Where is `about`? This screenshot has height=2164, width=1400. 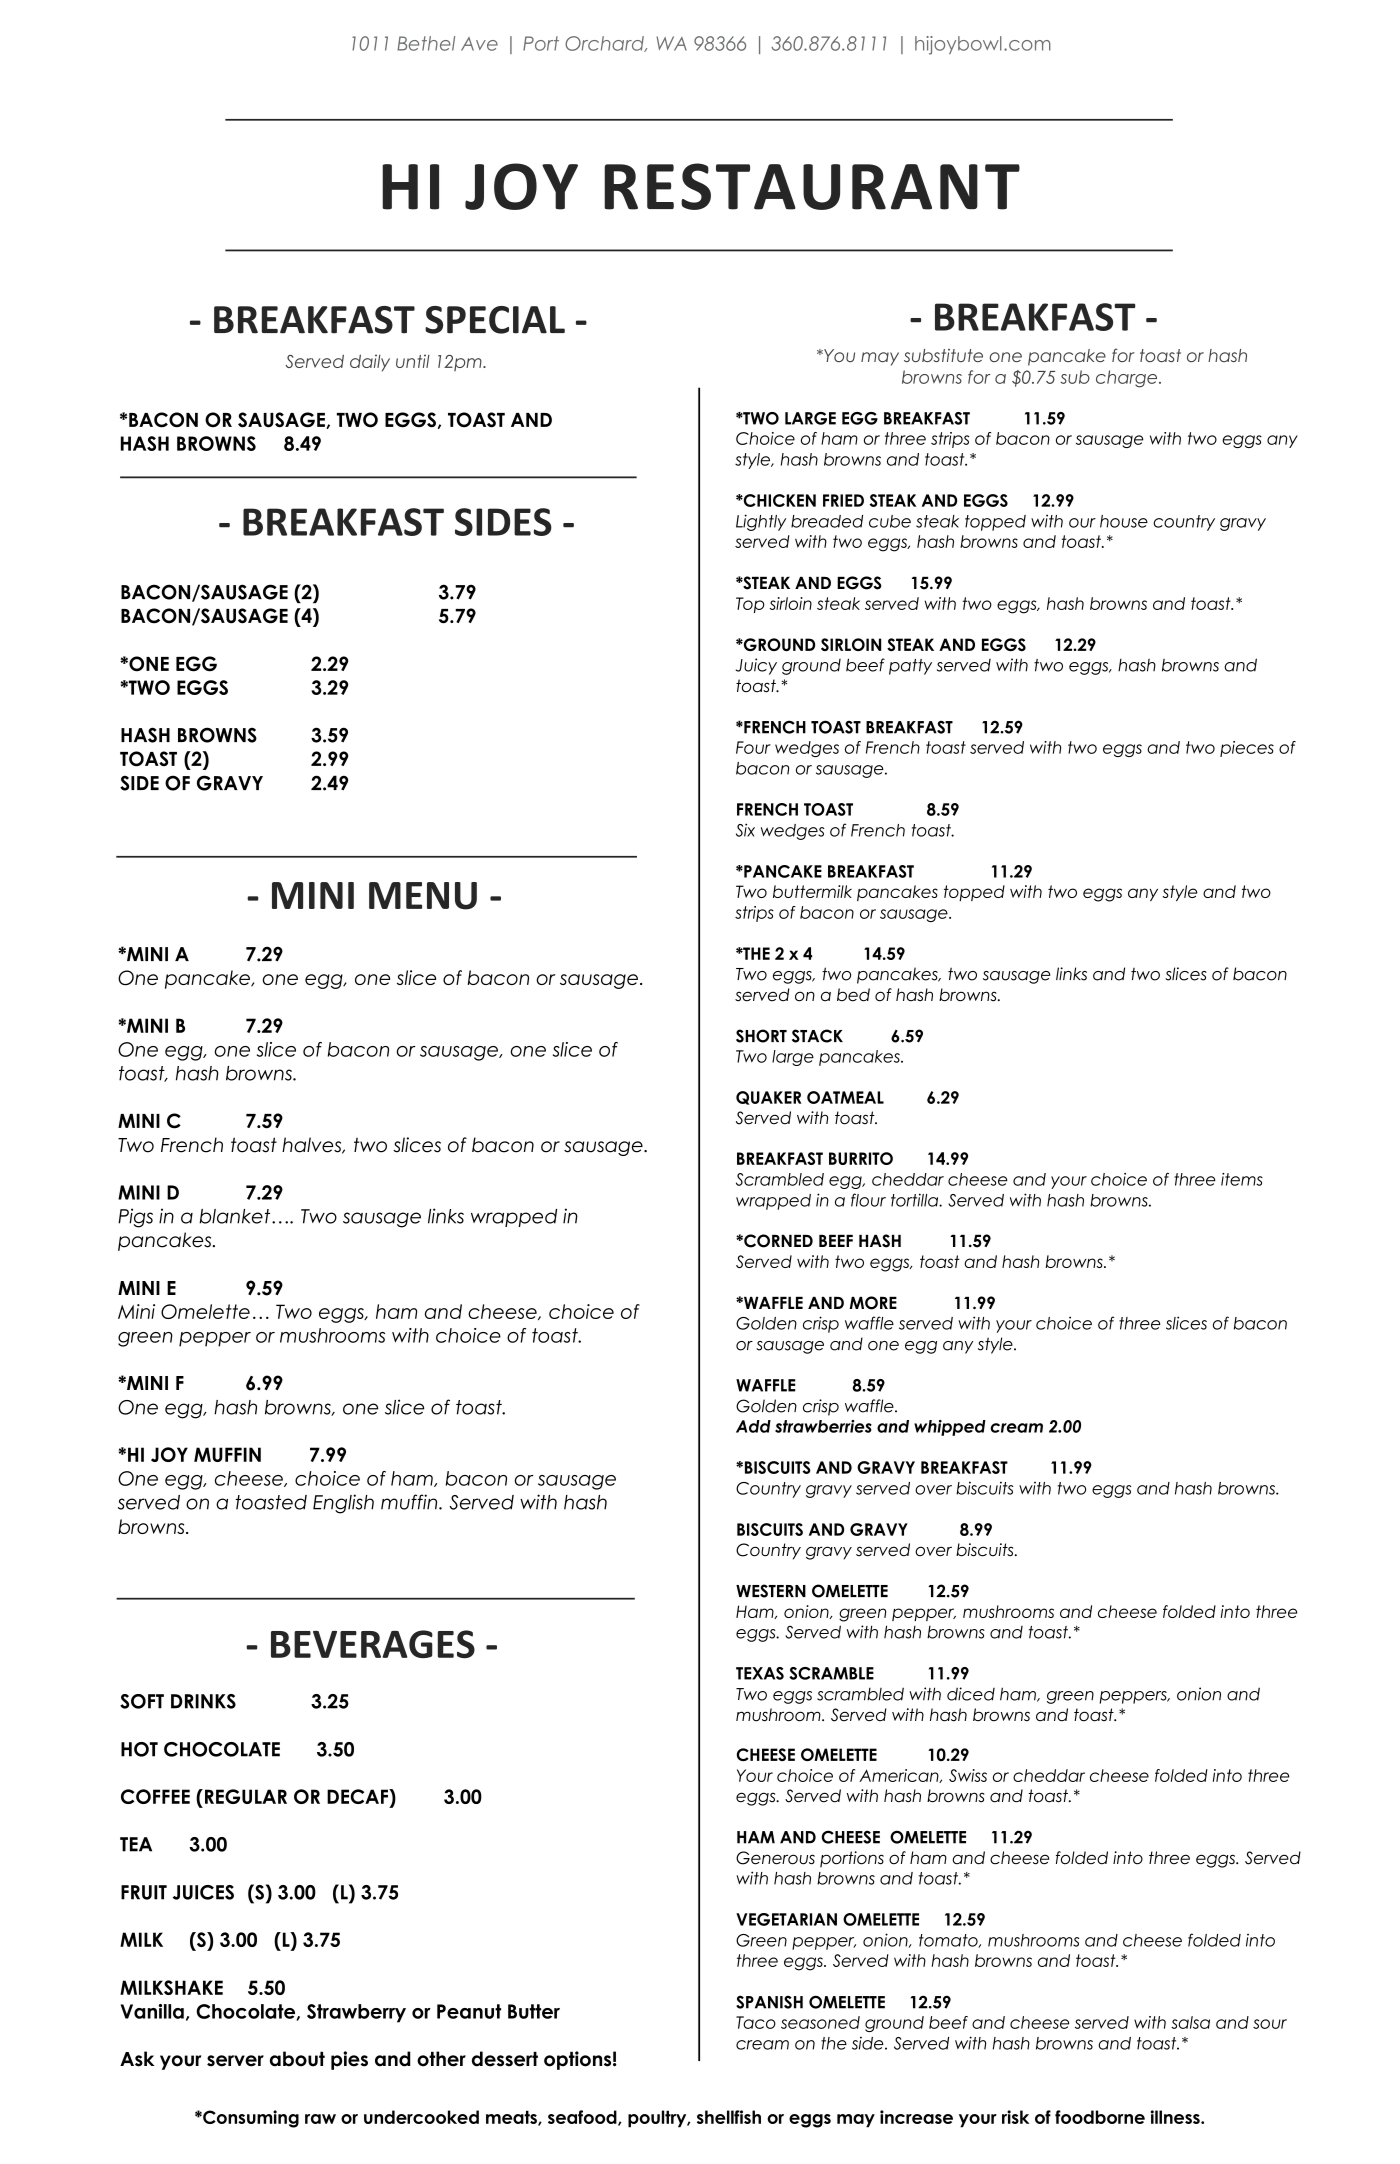 about is located at coordinates (297, 2059).
